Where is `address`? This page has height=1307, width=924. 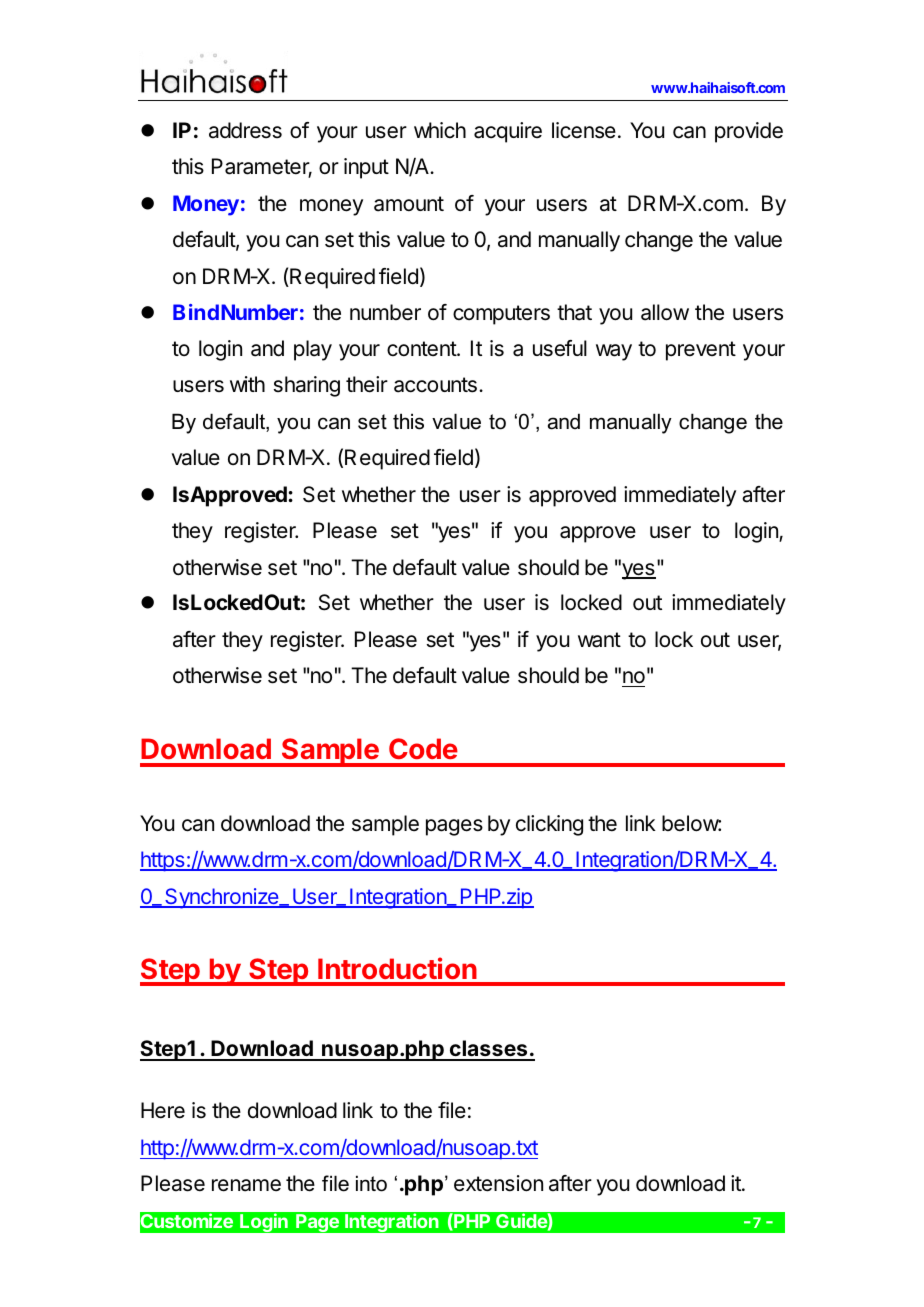 address is located at coordinates (245, 130).
